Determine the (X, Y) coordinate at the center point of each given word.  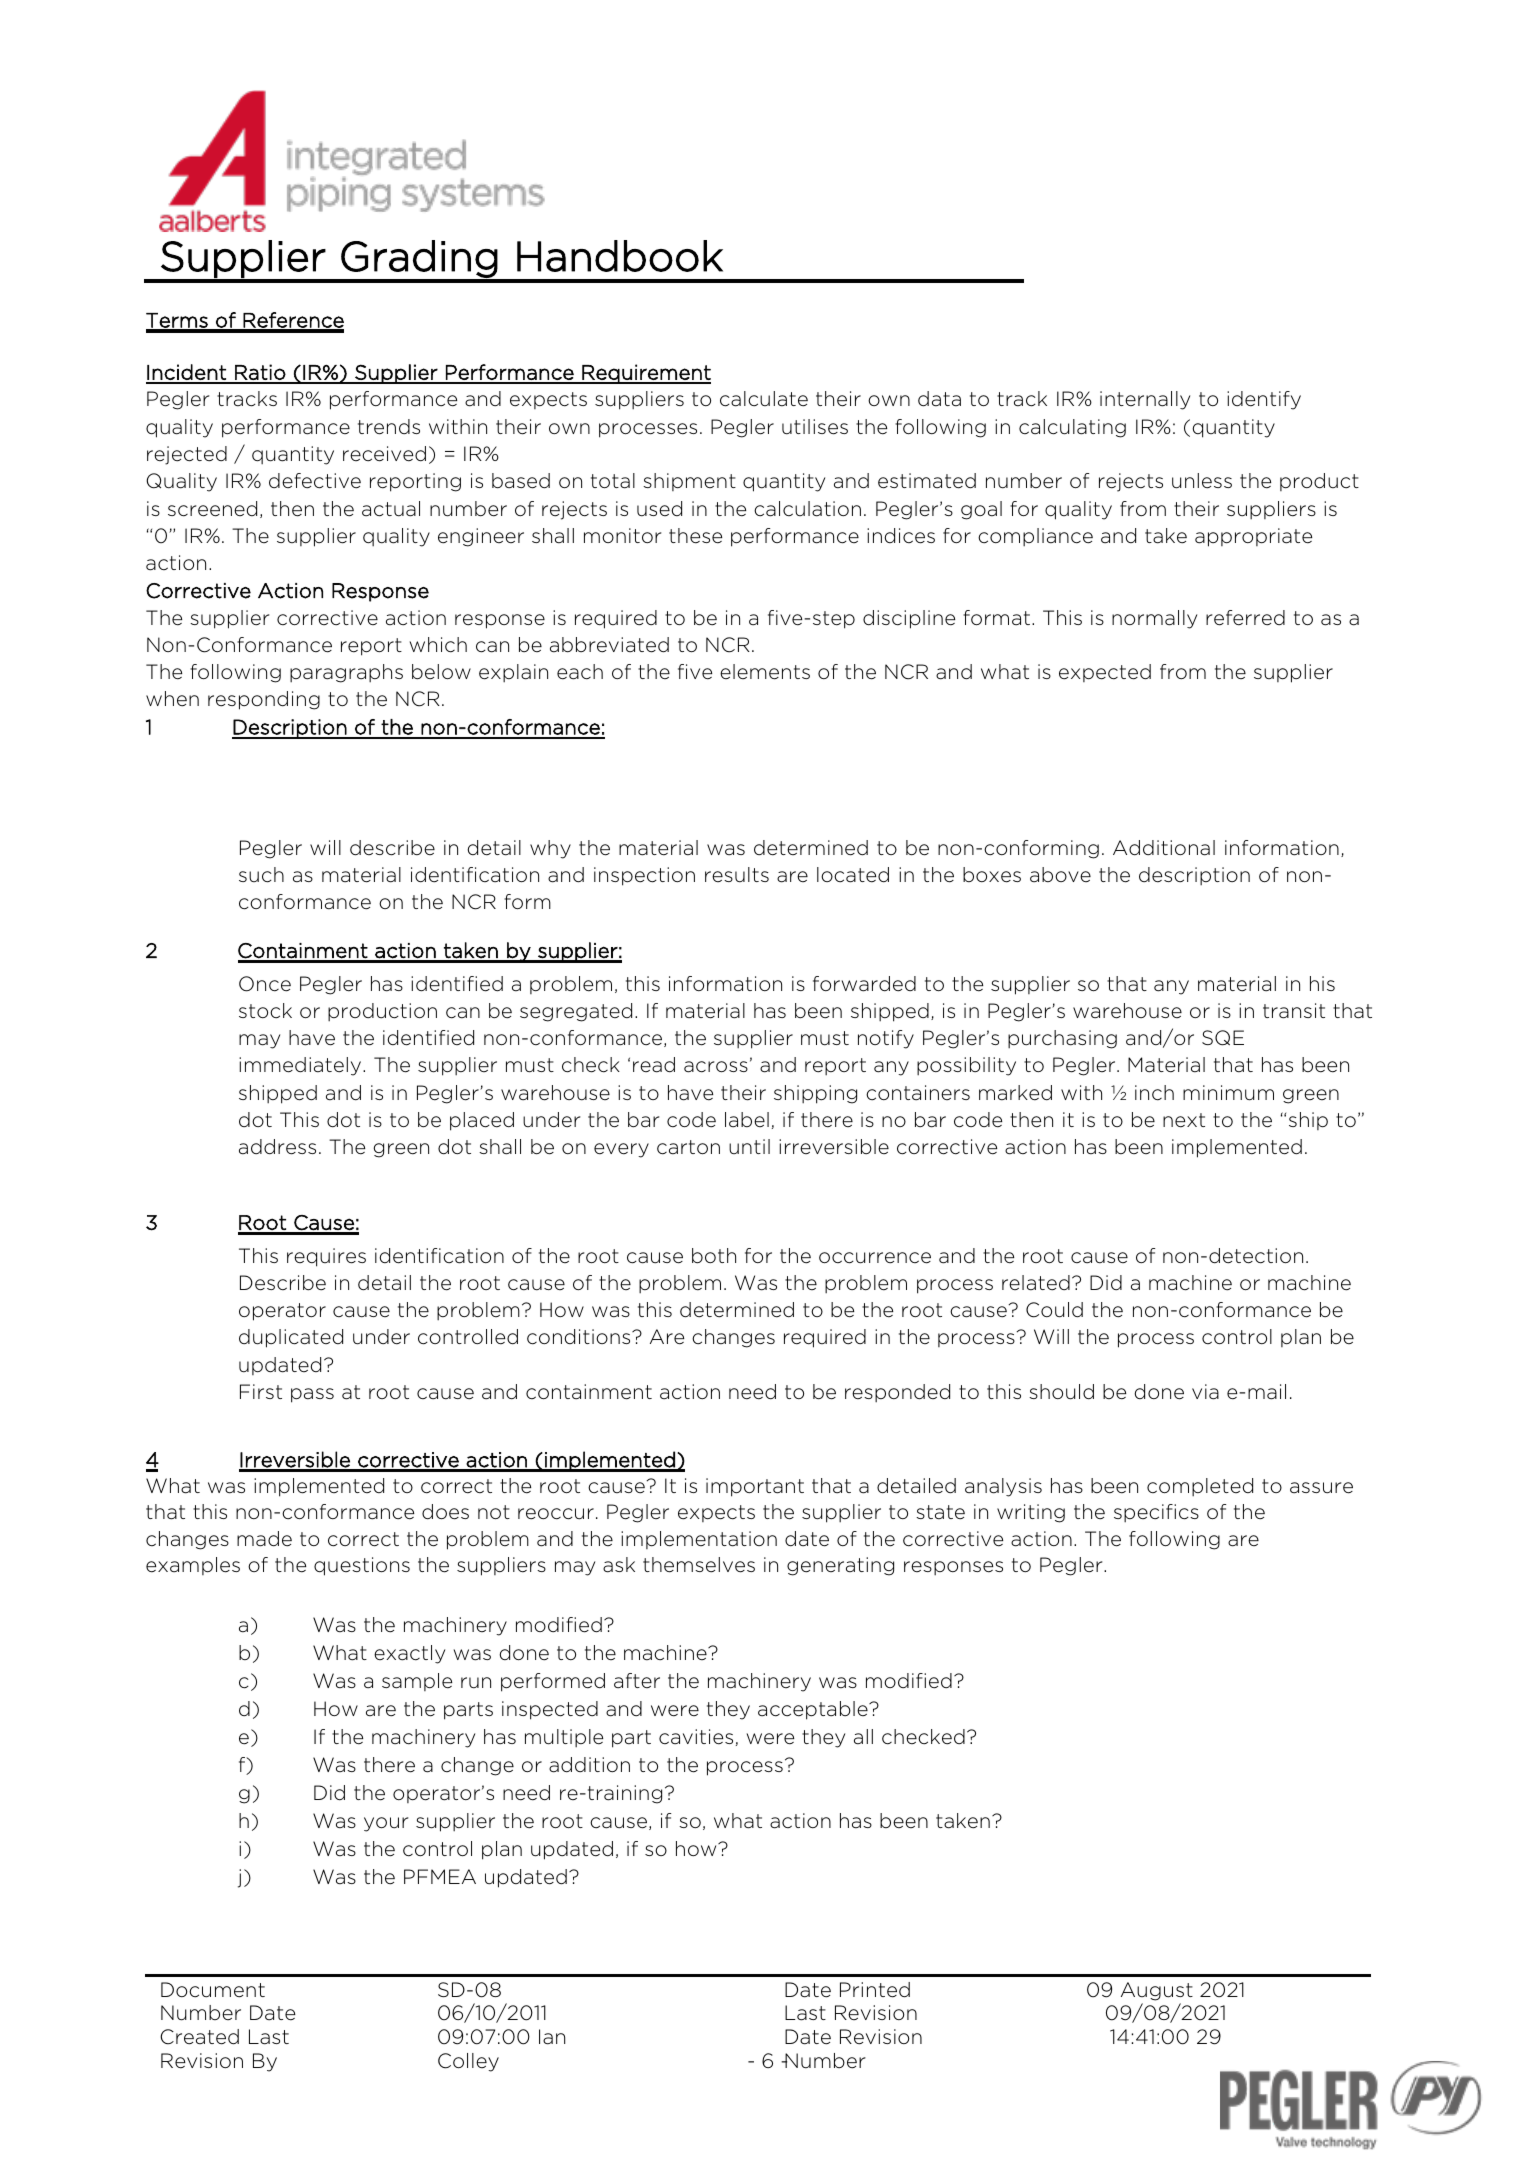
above (1060, 875)
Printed (875, 1990)
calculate (764, 399)
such (261, 875)
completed (1200, 1487)
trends (389, 427)
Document (213, 1990)
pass (312, 1395)
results (737, 875)
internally (1145, 400)
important (755, 1487)
